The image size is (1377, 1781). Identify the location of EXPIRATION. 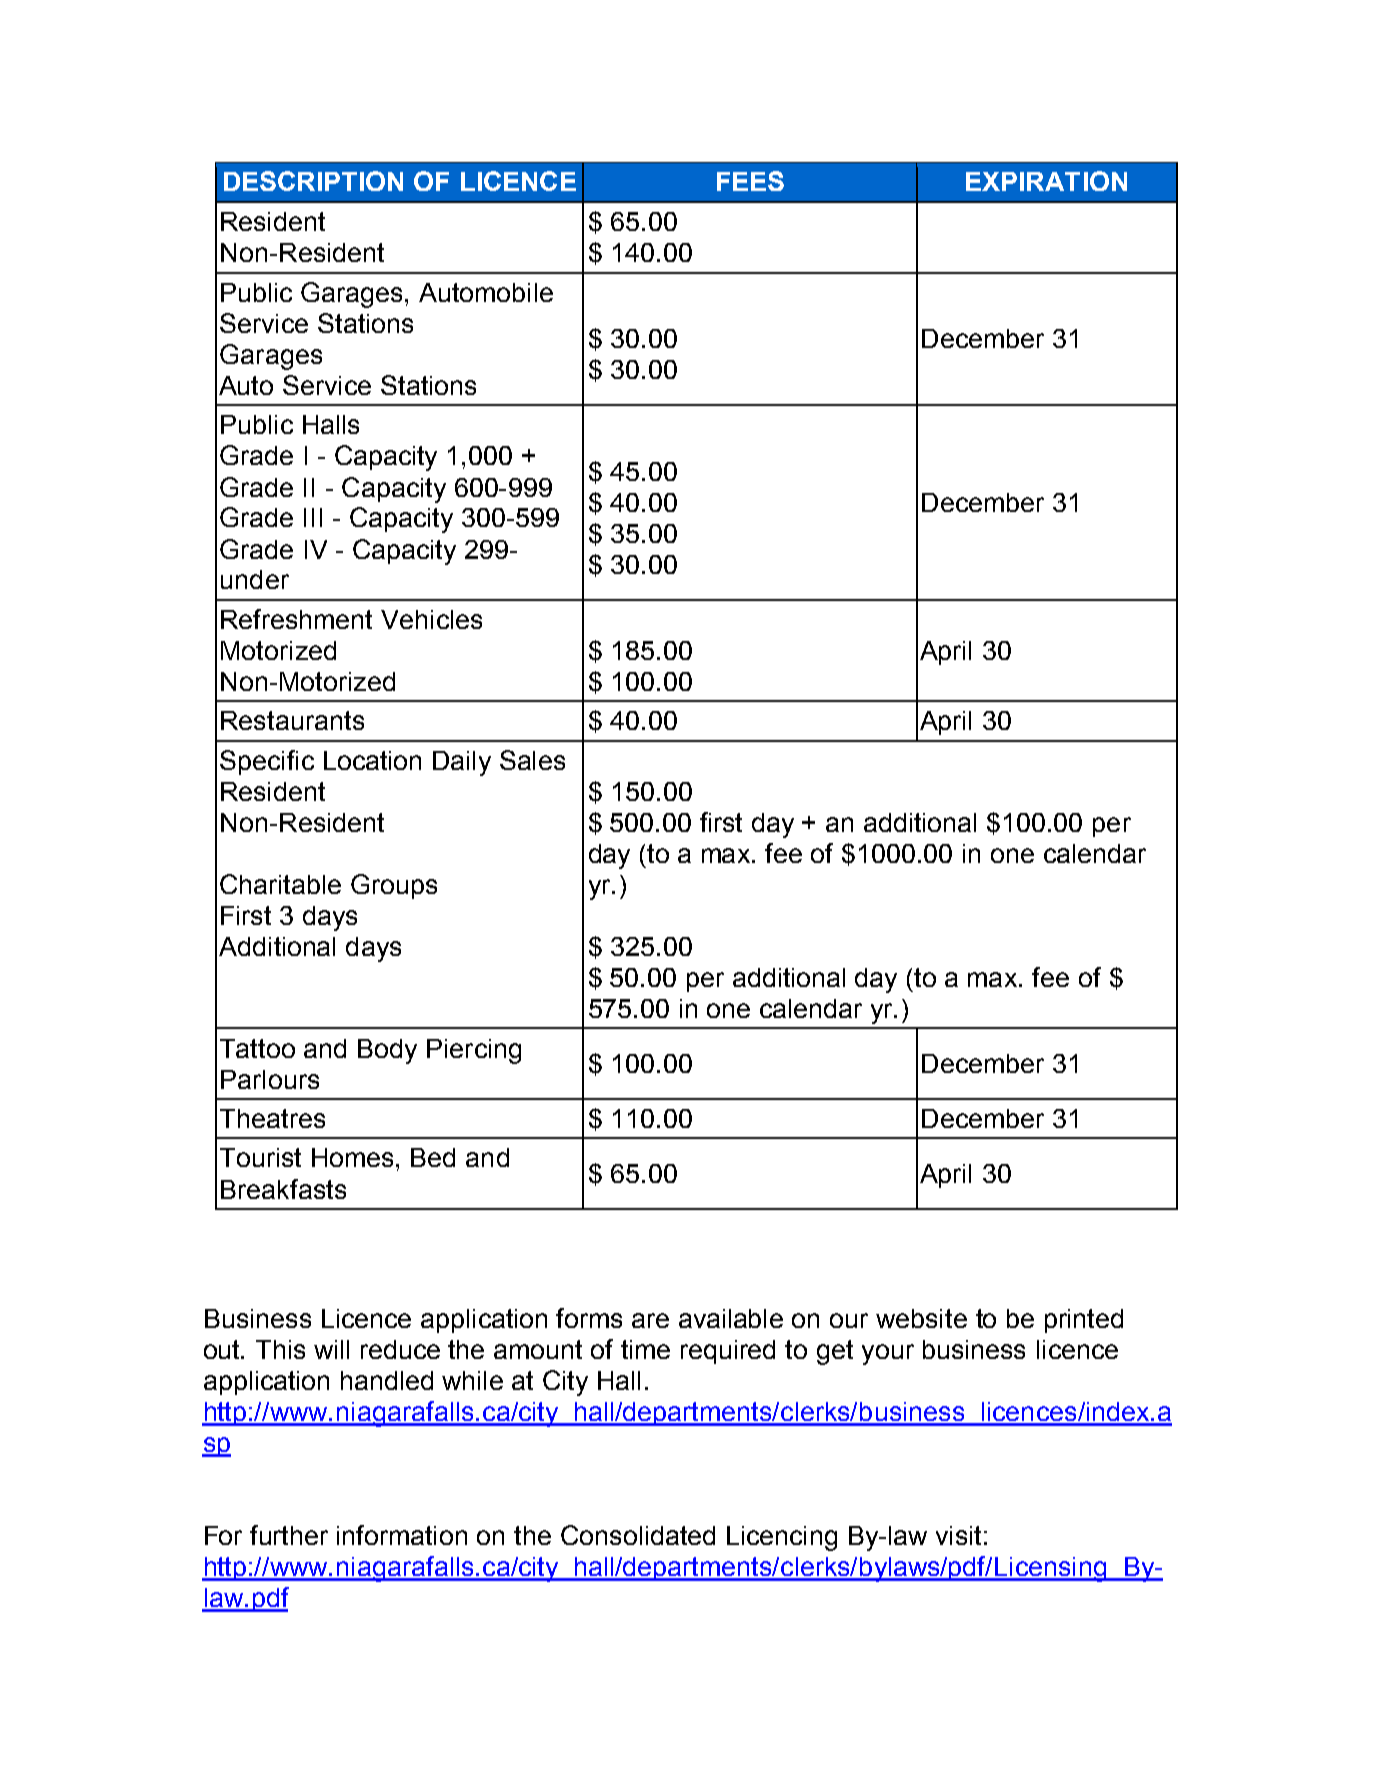
(1046, 181).
